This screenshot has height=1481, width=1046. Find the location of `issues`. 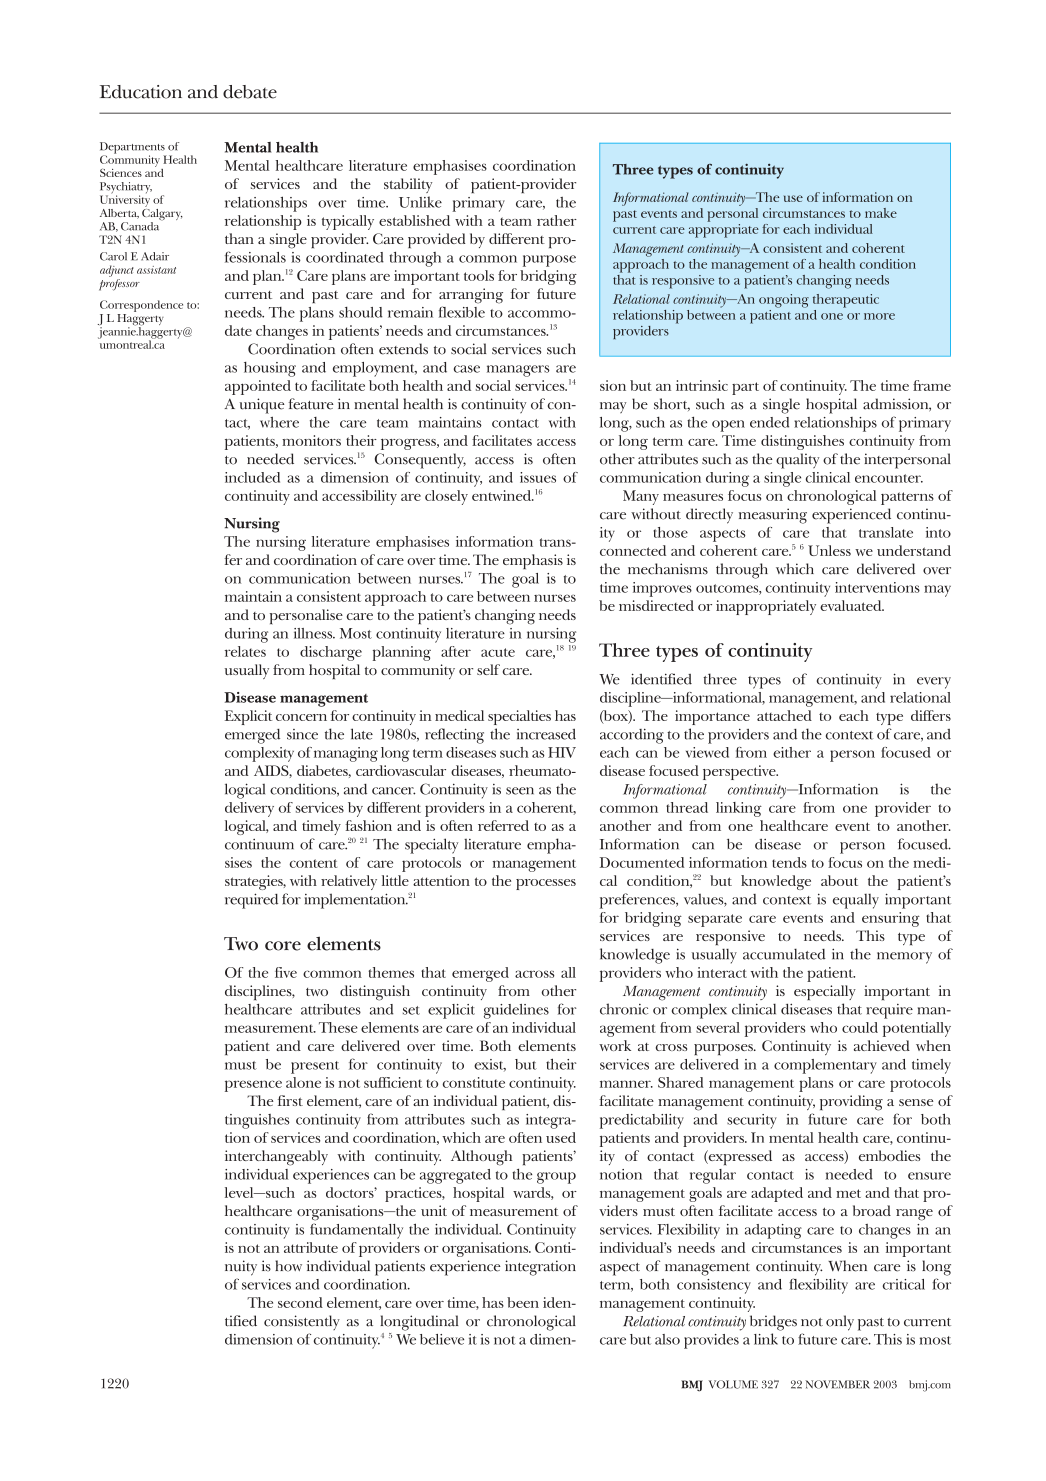

issues is located at coordinates (538, 477).
